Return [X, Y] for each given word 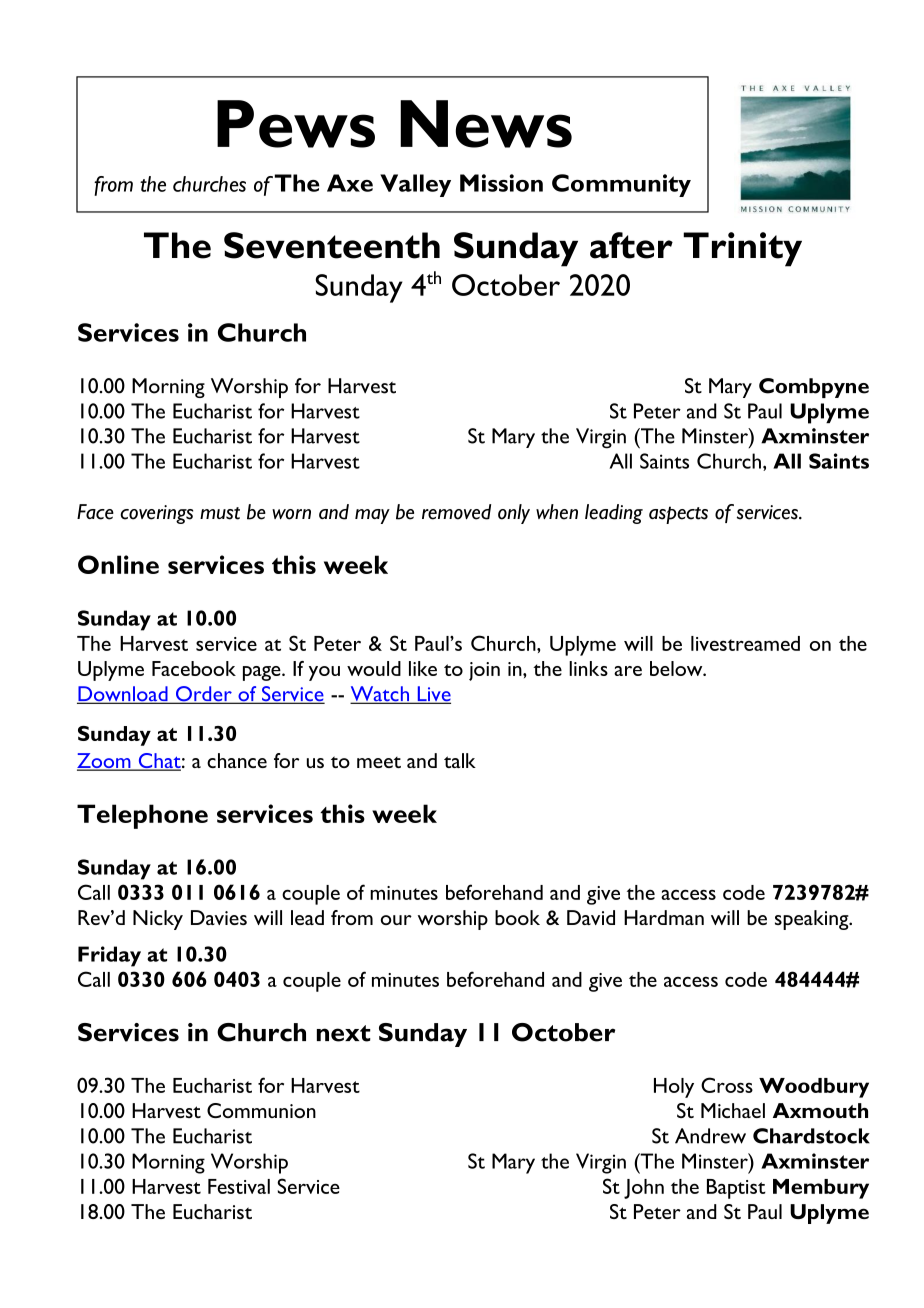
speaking [813, 920]
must [220, 513]
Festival [239, 1186]
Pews [296, 124]
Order [204, 695]
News [486, 124]
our [396, 920]
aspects [678, 515]
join [484, 671]
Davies [219, 917]
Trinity [742, 249]
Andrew [710, 1136]
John [644, 1189]
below [677, 668]
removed [456, 512]
